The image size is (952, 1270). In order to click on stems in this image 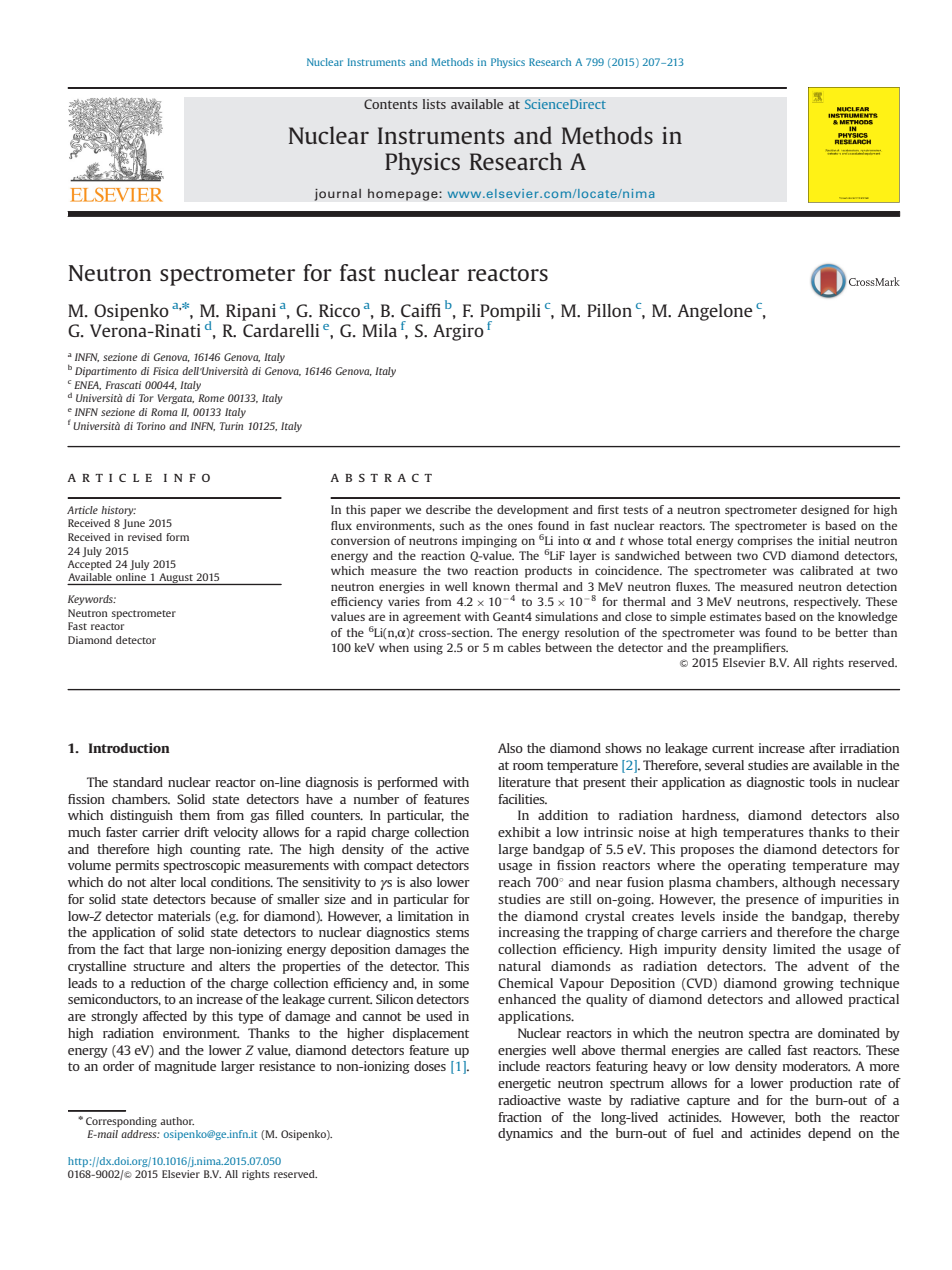, I will do `click(452, 932)`.
